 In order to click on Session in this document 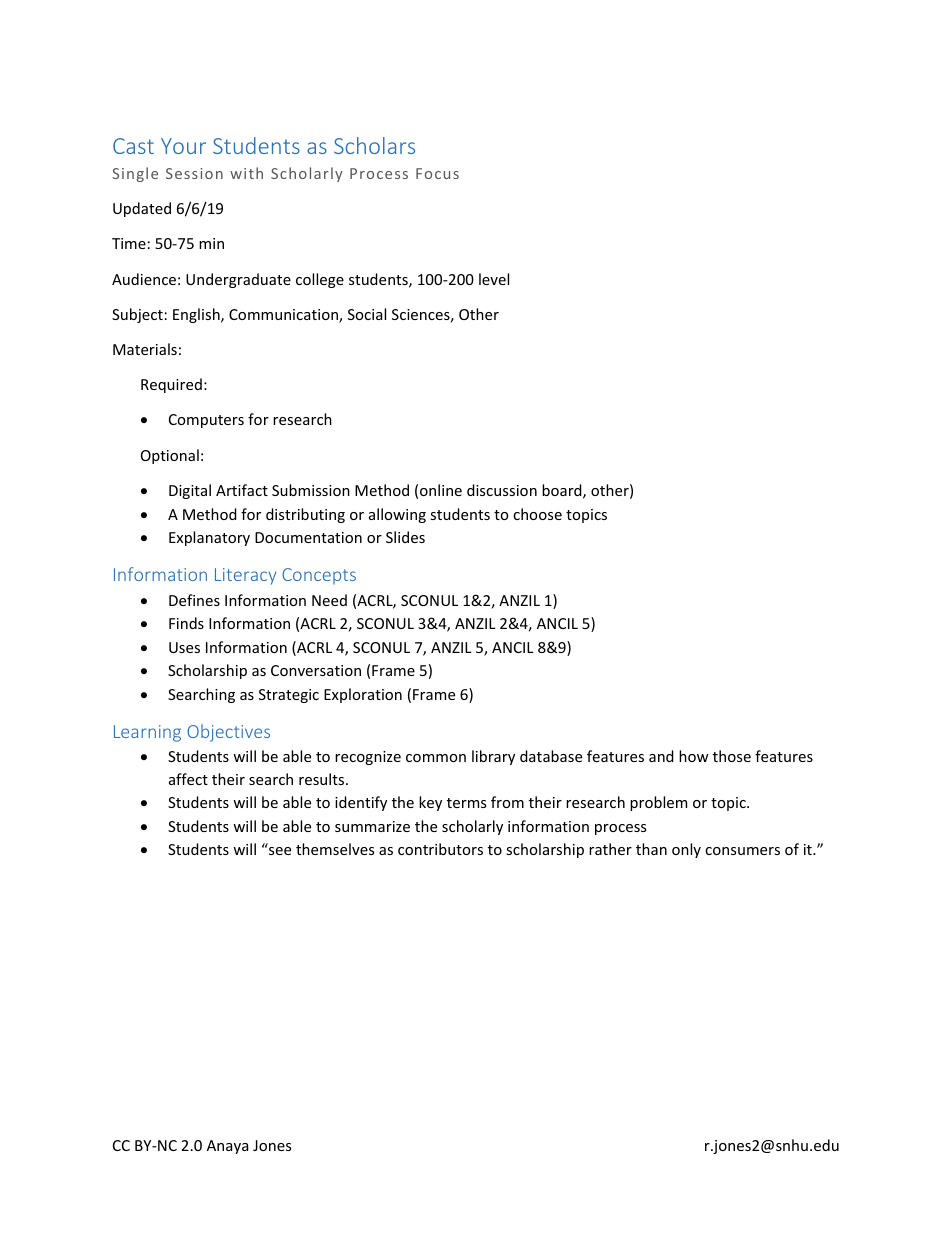, I will do `click(194, 173)`.
